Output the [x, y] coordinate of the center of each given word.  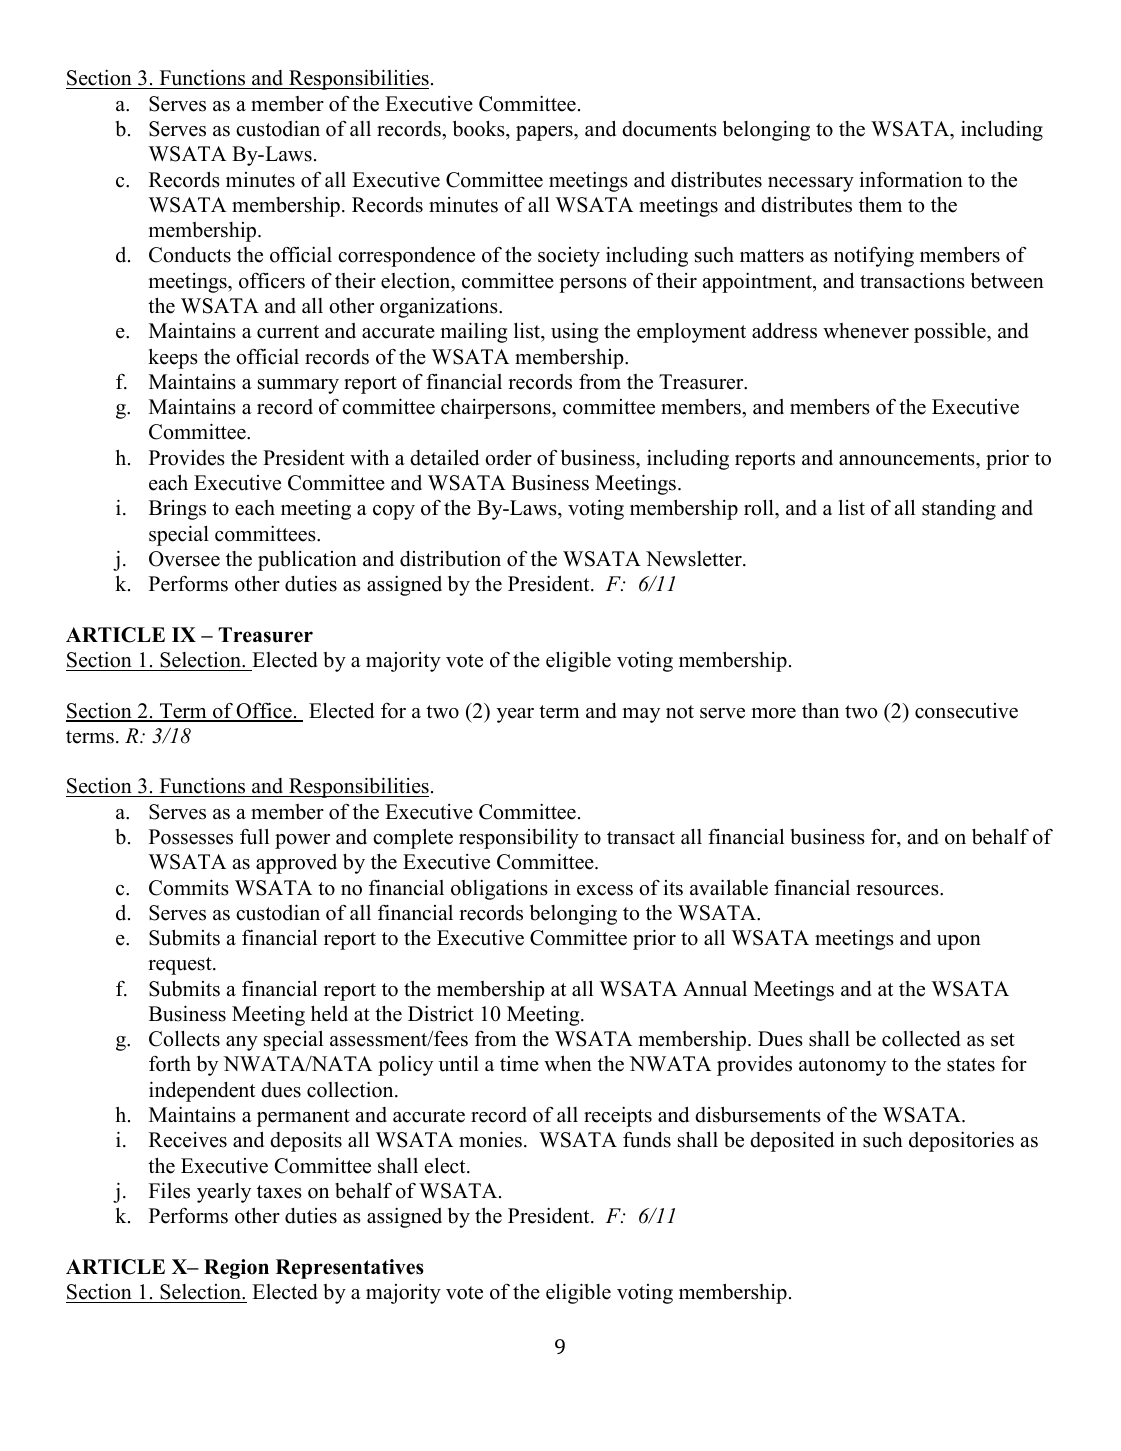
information [911, 179]
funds [647, 1140]
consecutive [966, 711]
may [641, 715]
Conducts [190, 255]
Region [236, 1269]
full [254, 836]
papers [545, 133]
